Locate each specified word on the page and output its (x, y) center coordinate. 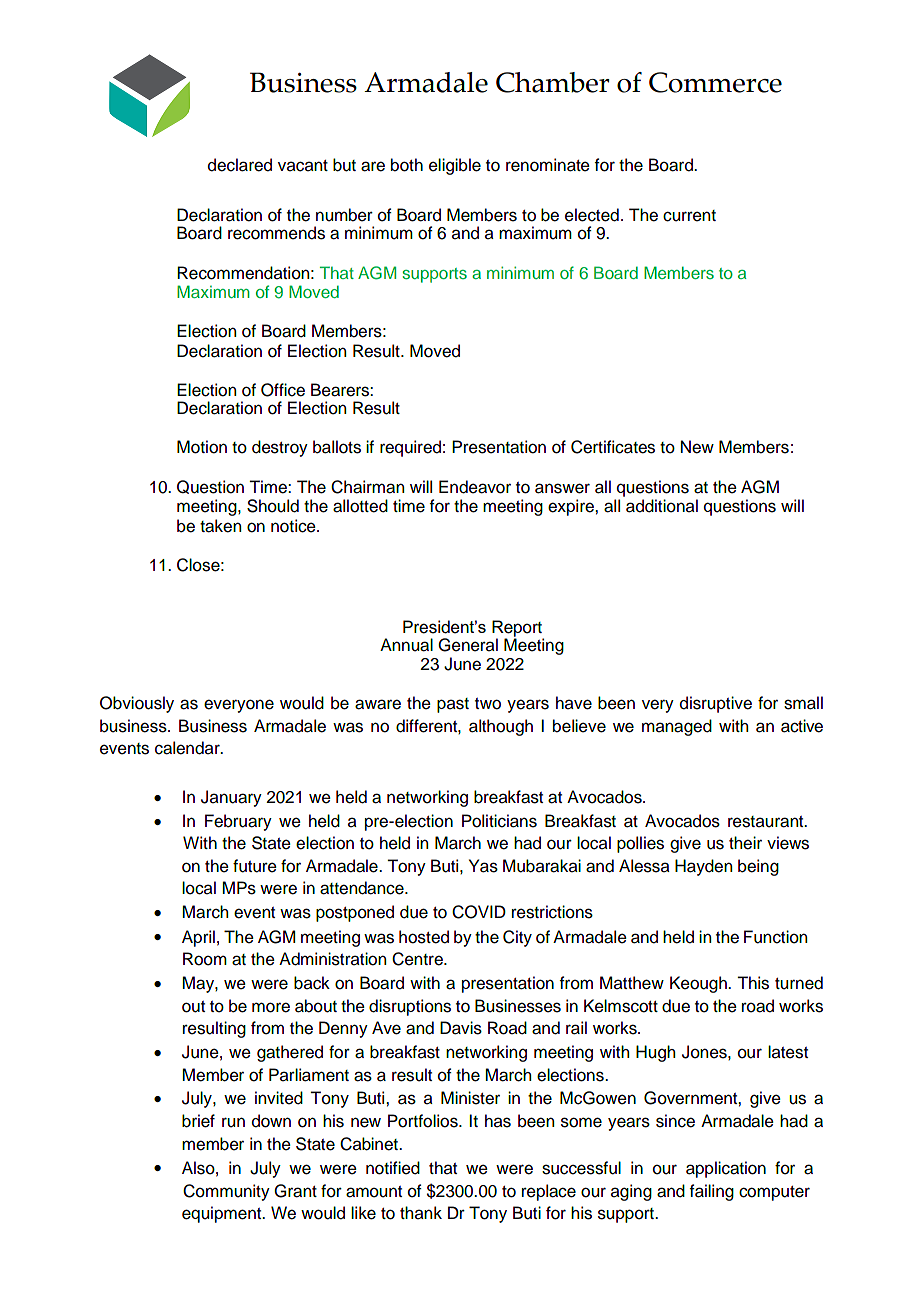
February (238, 822)
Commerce (715, 82)
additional (662, 506)
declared (240, 165)
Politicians (499, 821)
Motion (202, 447)
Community (226, 1192)
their (745, 843)
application (726, 1169)
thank (421, 1213)
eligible (455, 166)
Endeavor (475, 487)
